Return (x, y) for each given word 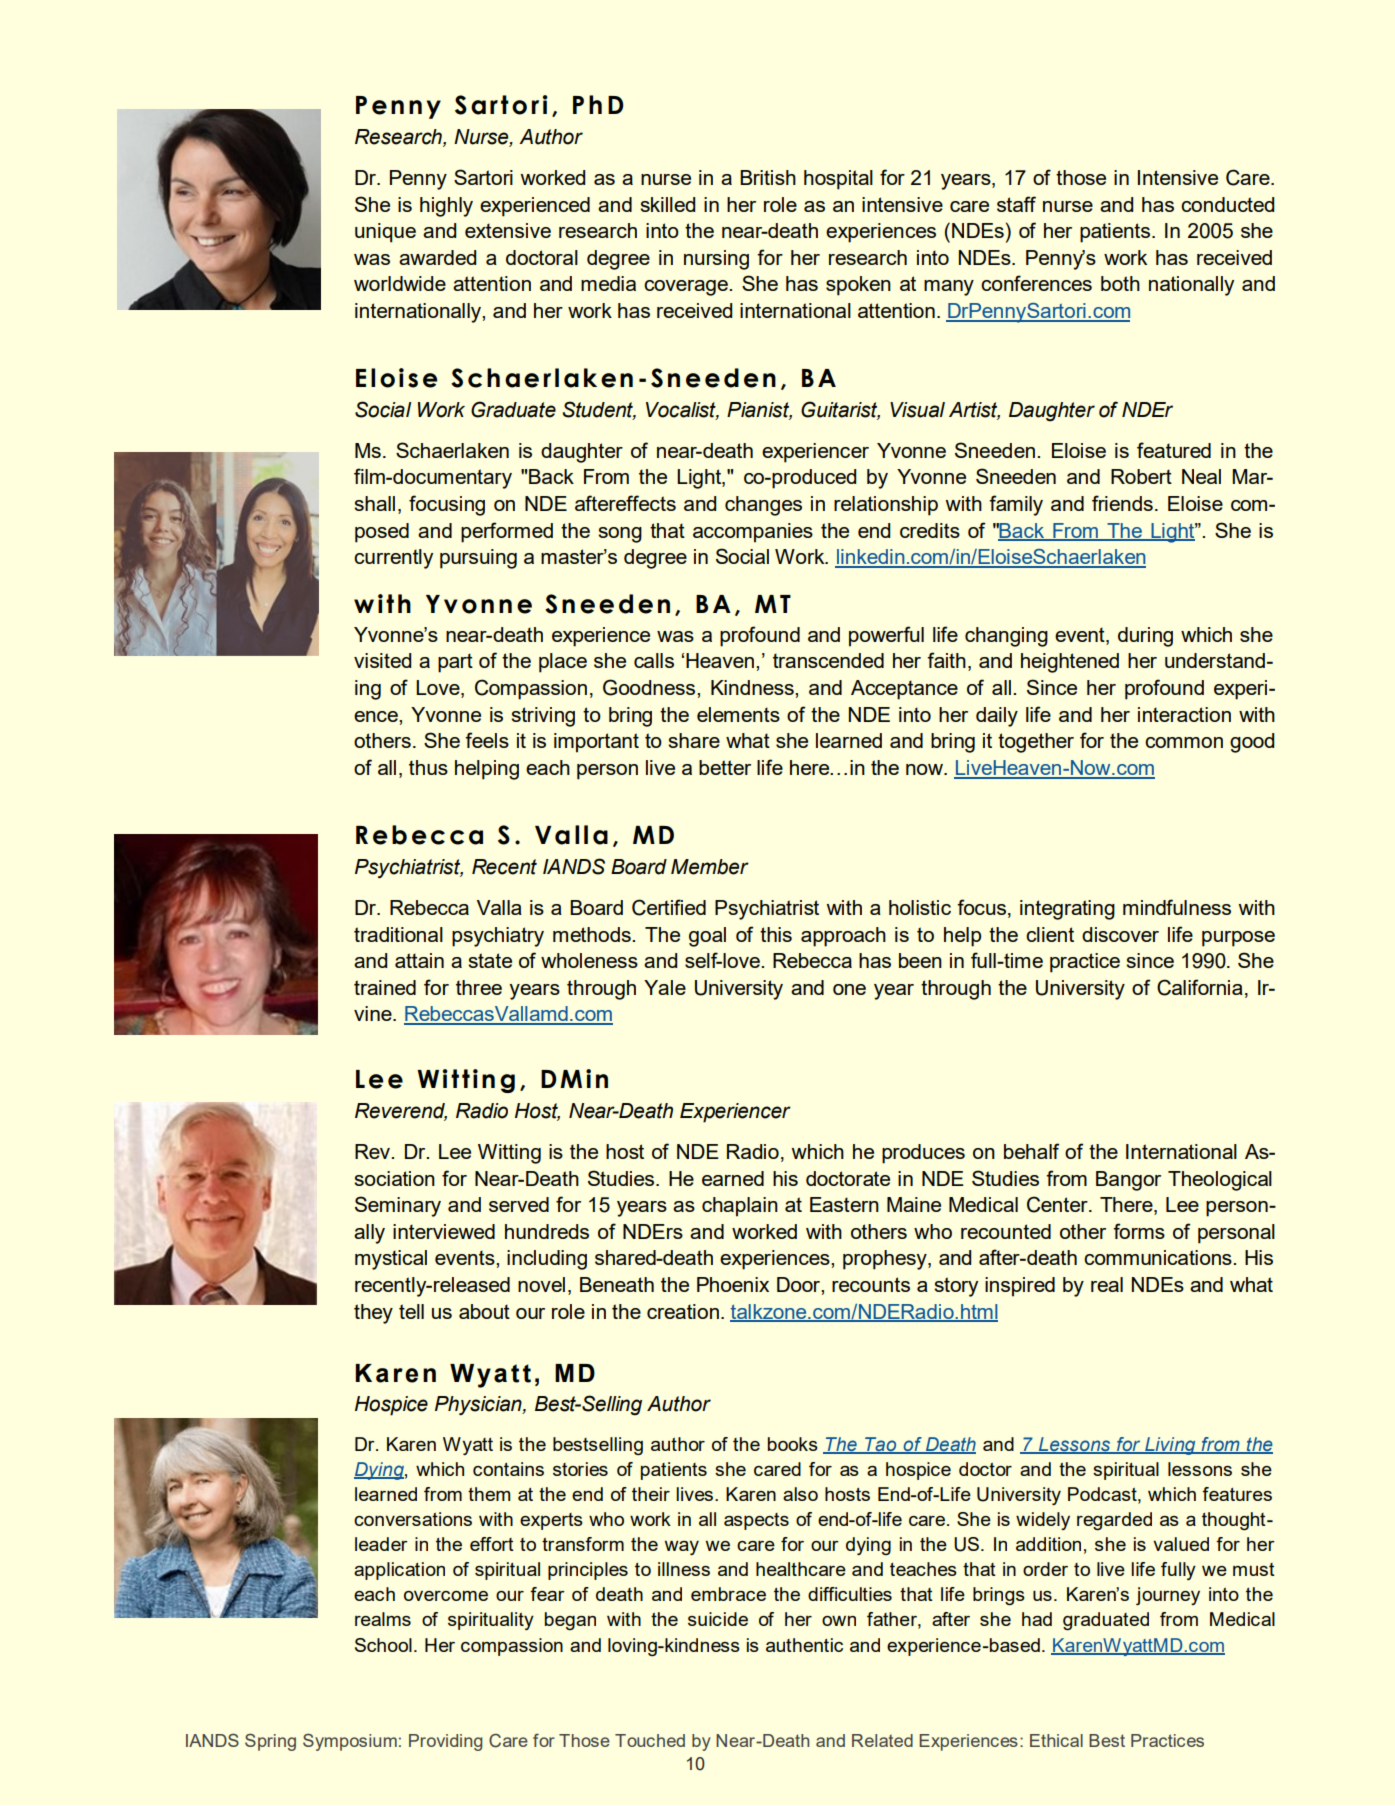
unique (385, 233)
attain (419, 960)
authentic (804, 1645)
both (1120, 283)
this (776, 934)
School (383, 1645)
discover (1120, 934)
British (768, 177)
